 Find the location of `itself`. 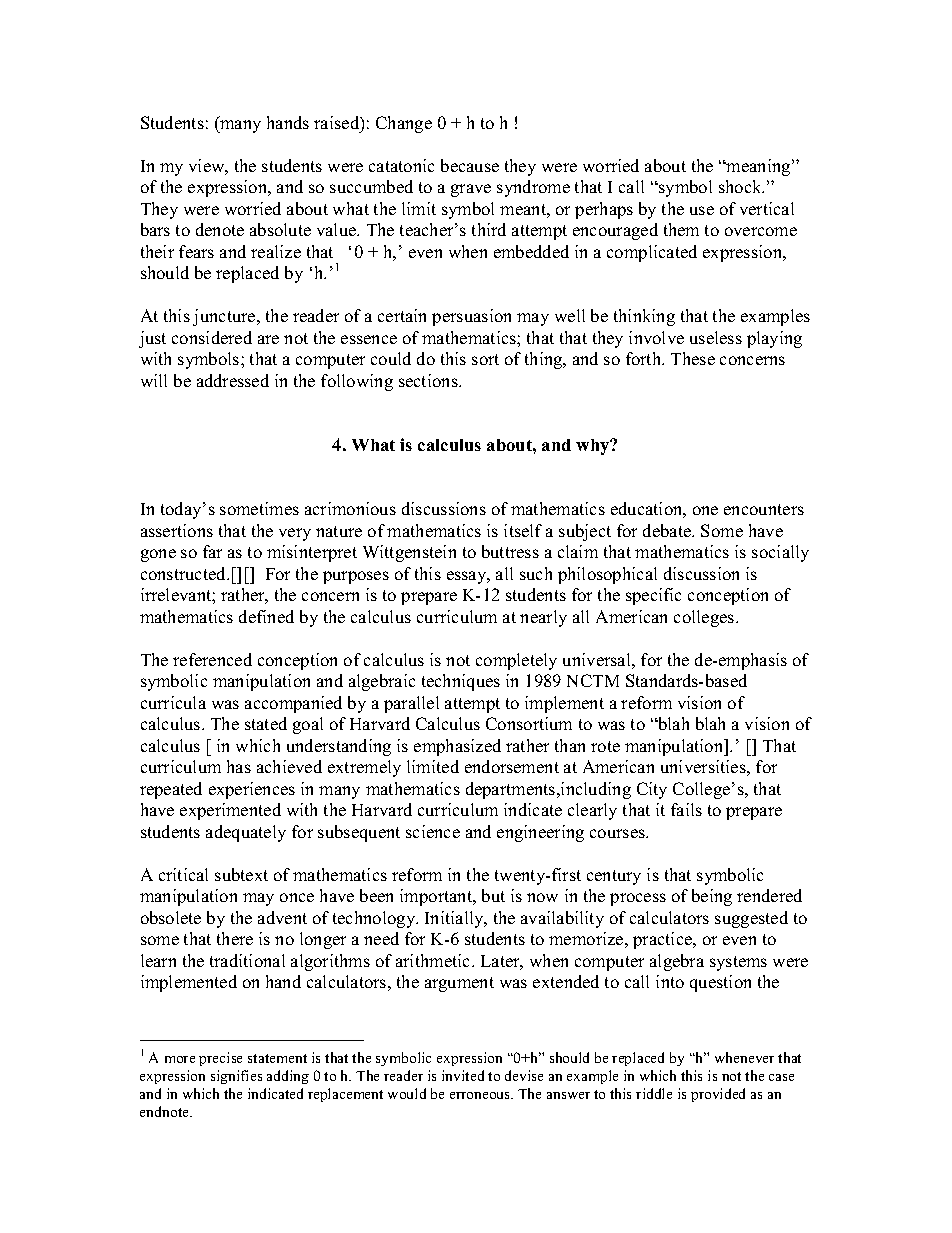

itself is located at coordinates (523, 530).
